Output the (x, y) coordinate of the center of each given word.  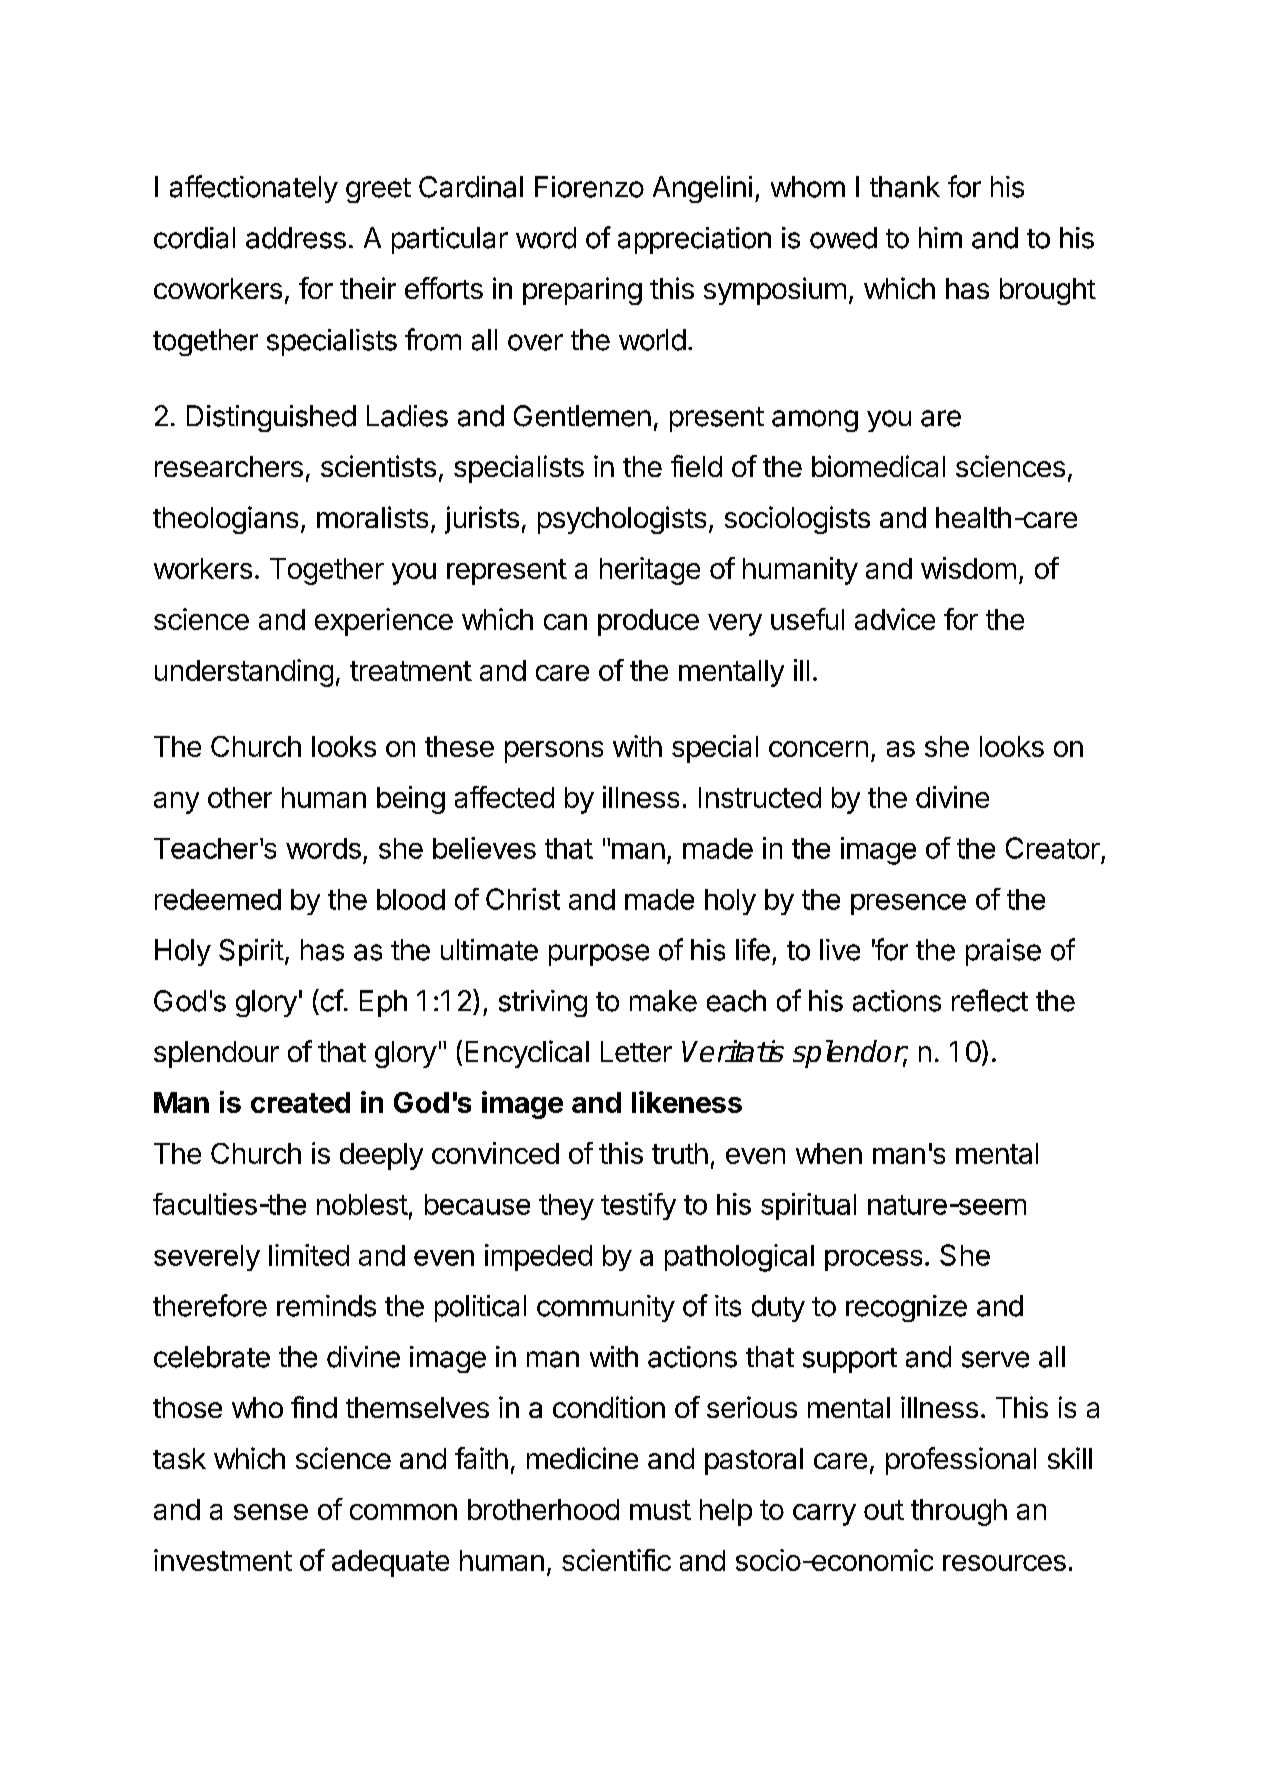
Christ (523, 899)
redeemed (218, 899)
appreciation (694, 240)
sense (271, 1512)
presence (908, 904)
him (940, 237)
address (296, 238)
